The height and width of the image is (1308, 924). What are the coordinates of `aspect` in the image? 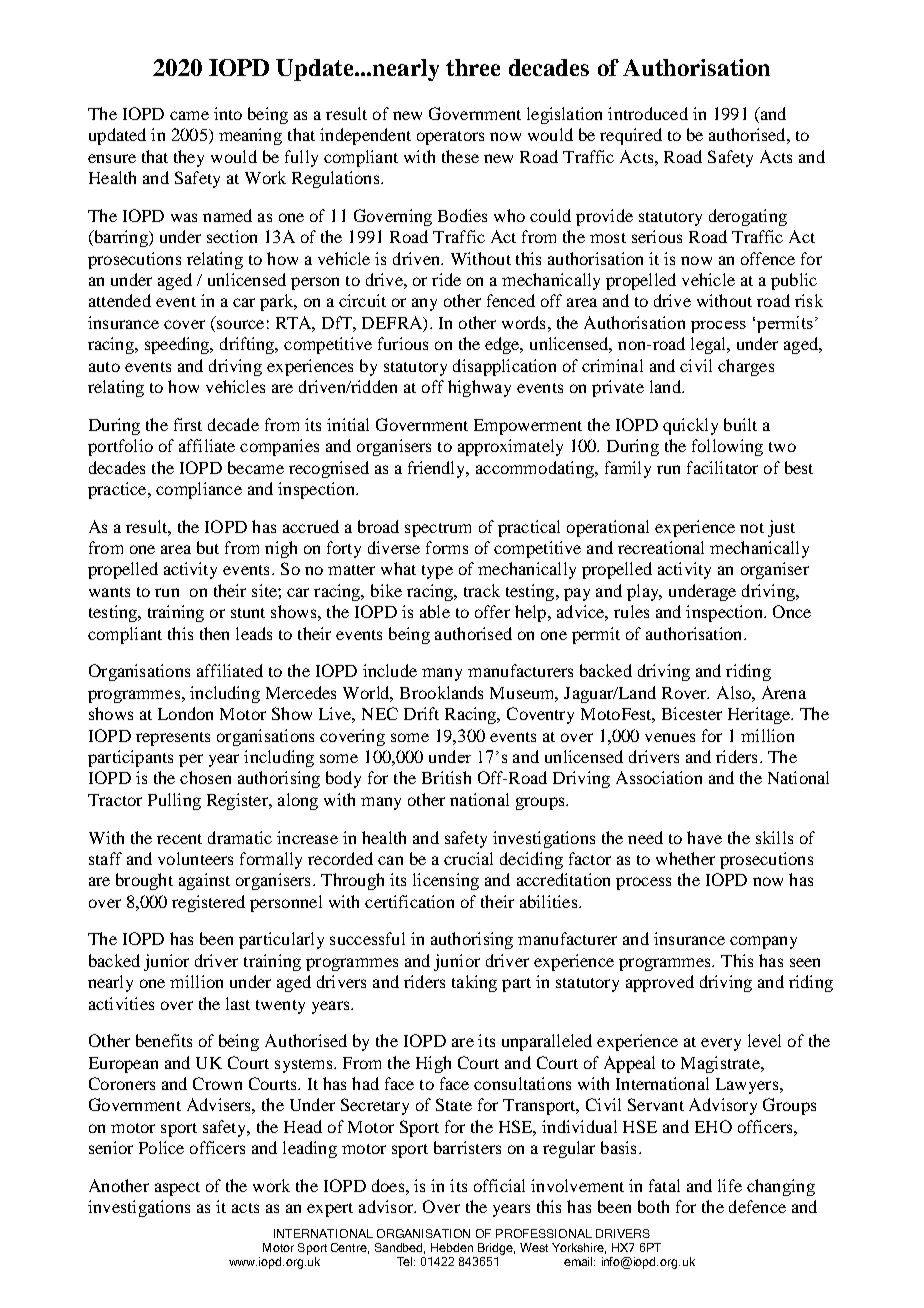 It's located at (177, 1189).
